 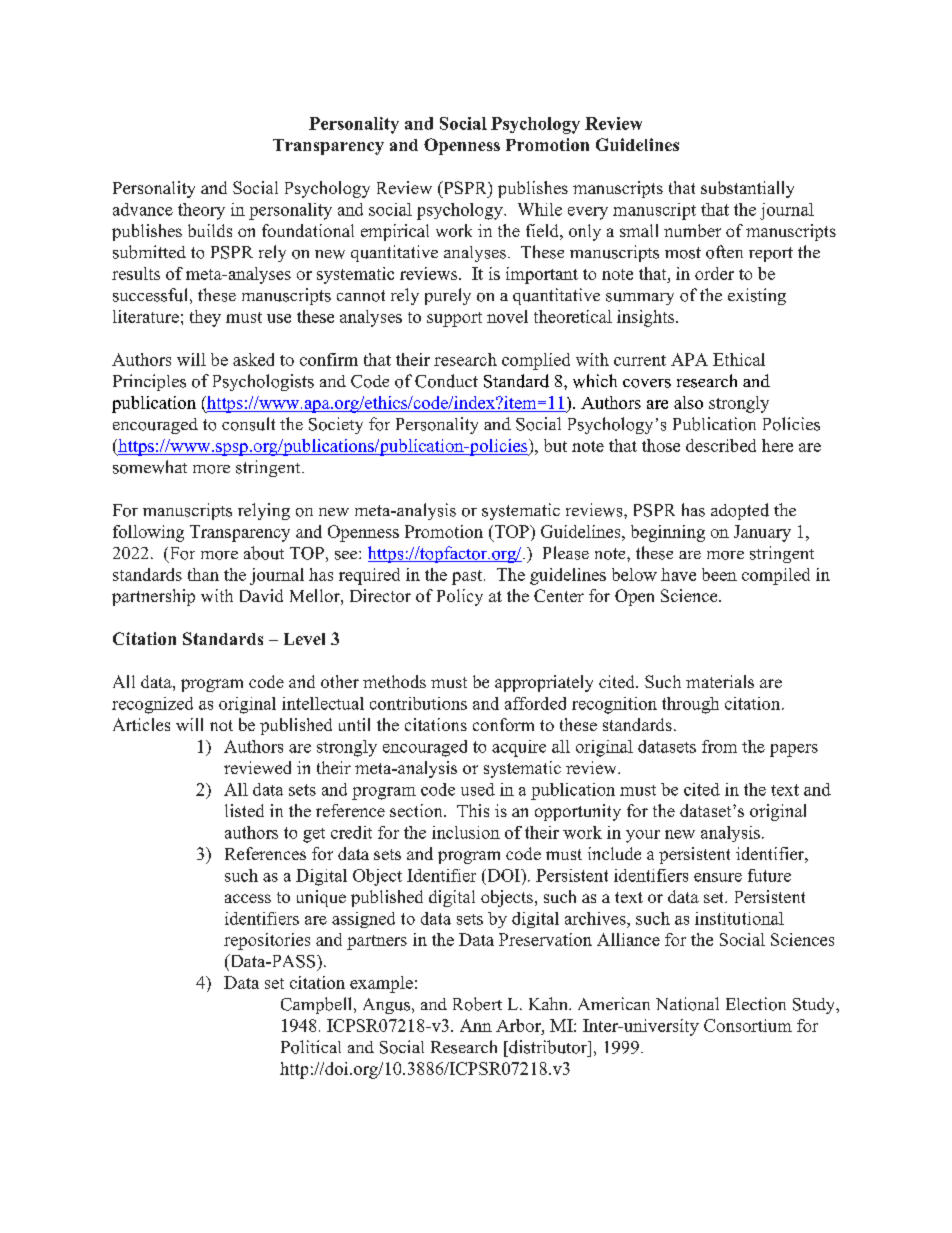 What do you see at coordinates (747, 189) in the page?
I see `substantially` at bounding box center [747, 189].
